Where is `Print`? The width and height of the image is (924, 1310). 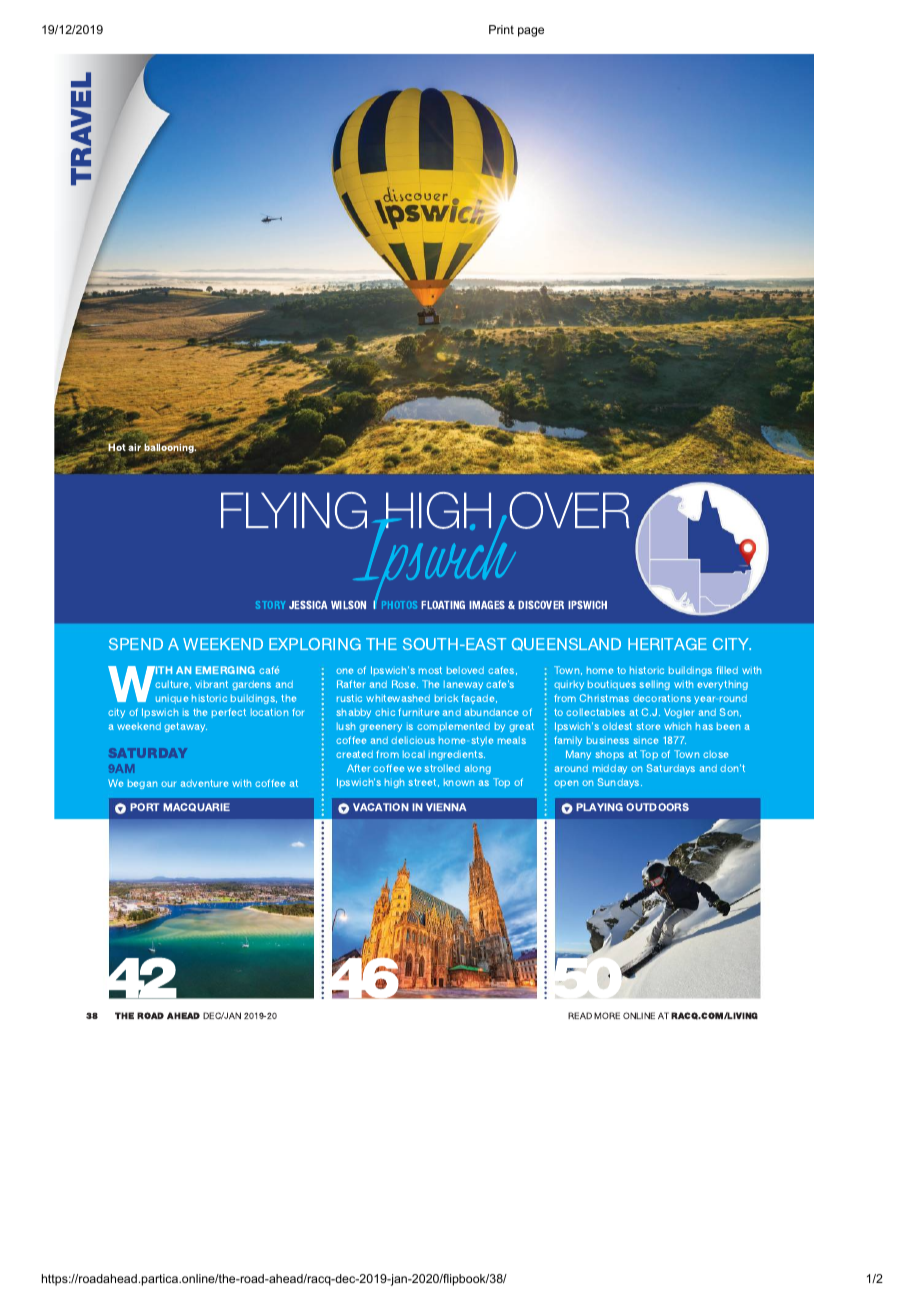 Print is located at coordinates (501, 29).
